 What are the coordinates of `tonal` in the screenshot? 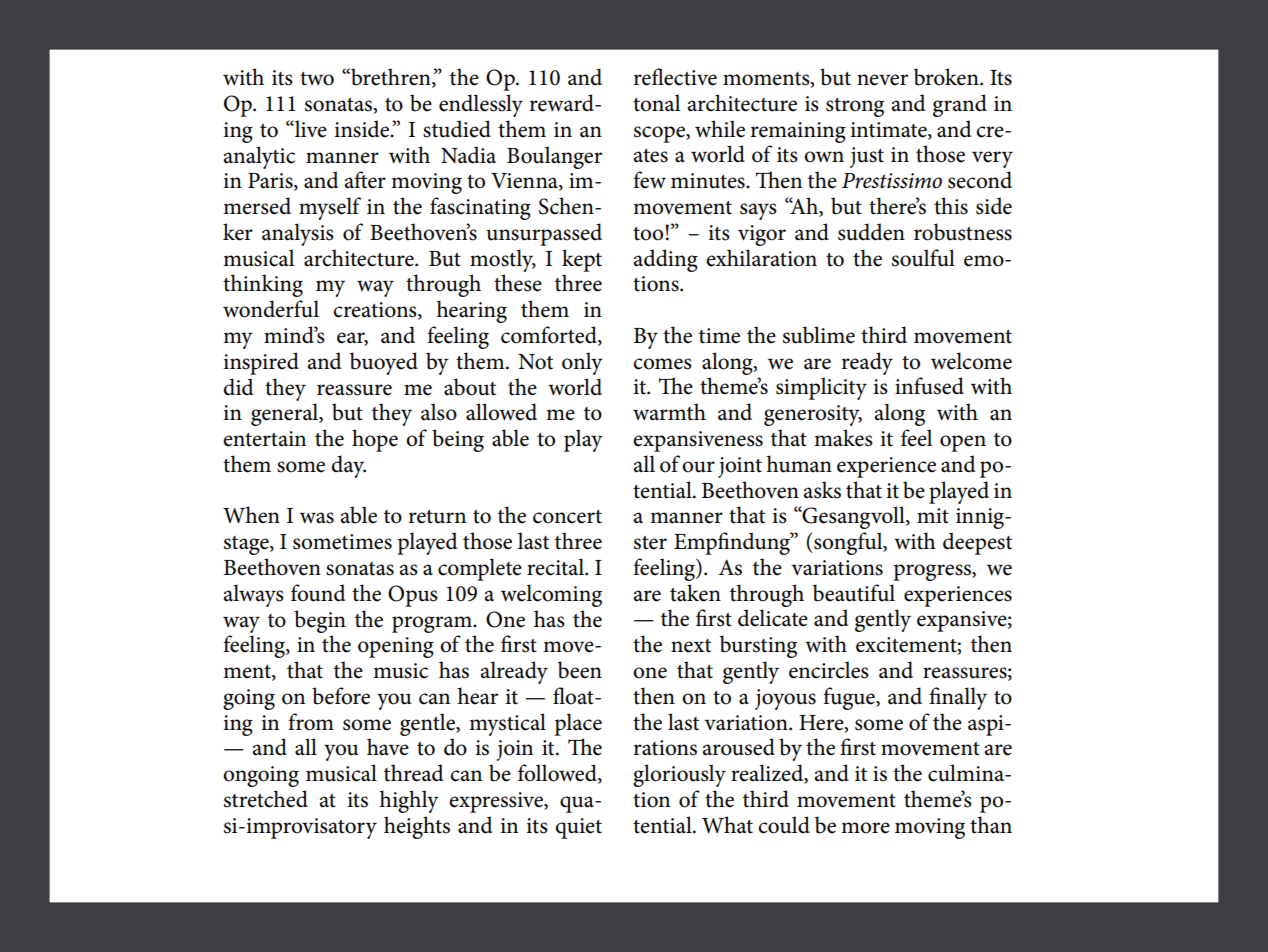 It's located at (656, 103).
